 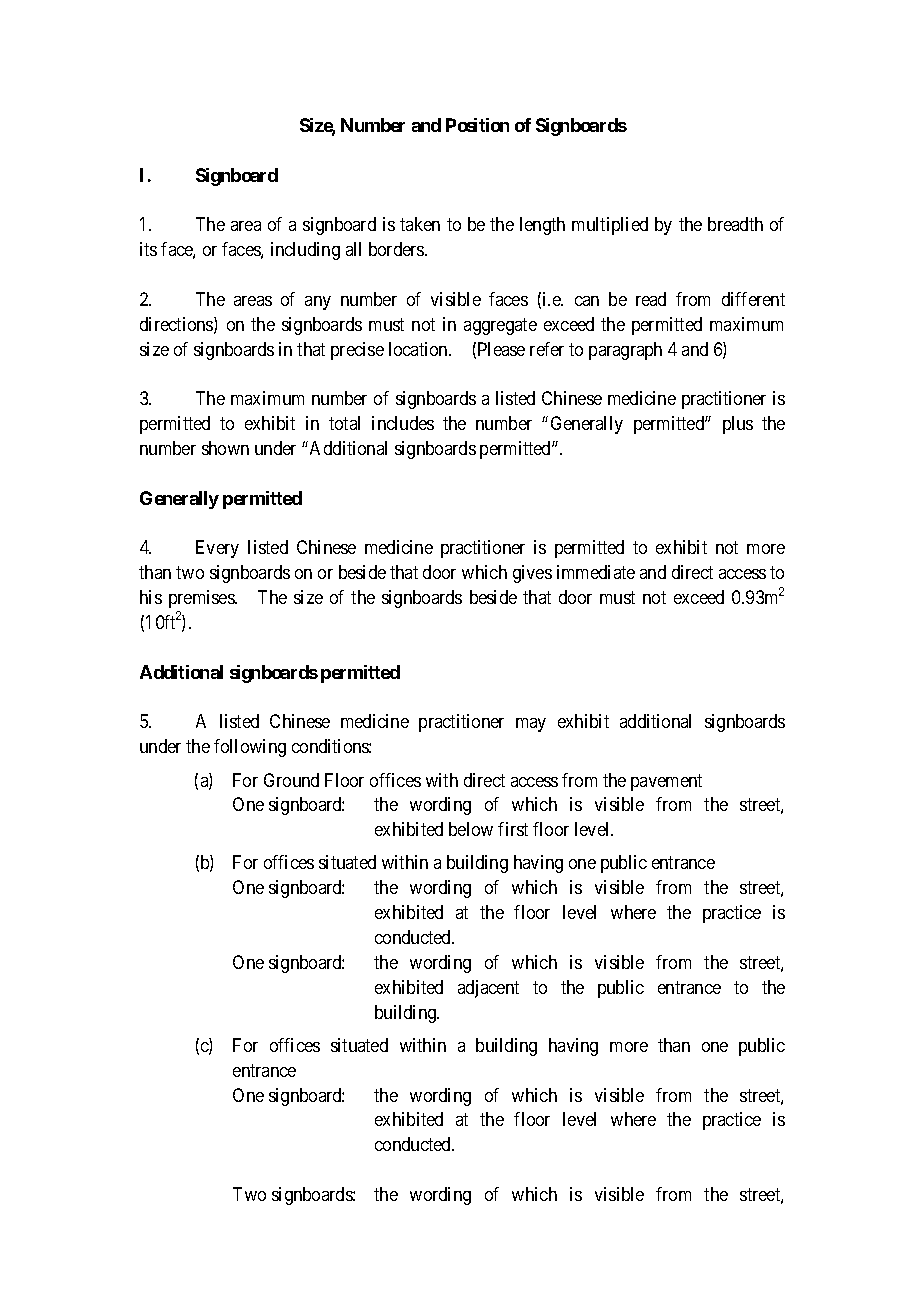 I want to click on Every, so click(x=217, y=549).
